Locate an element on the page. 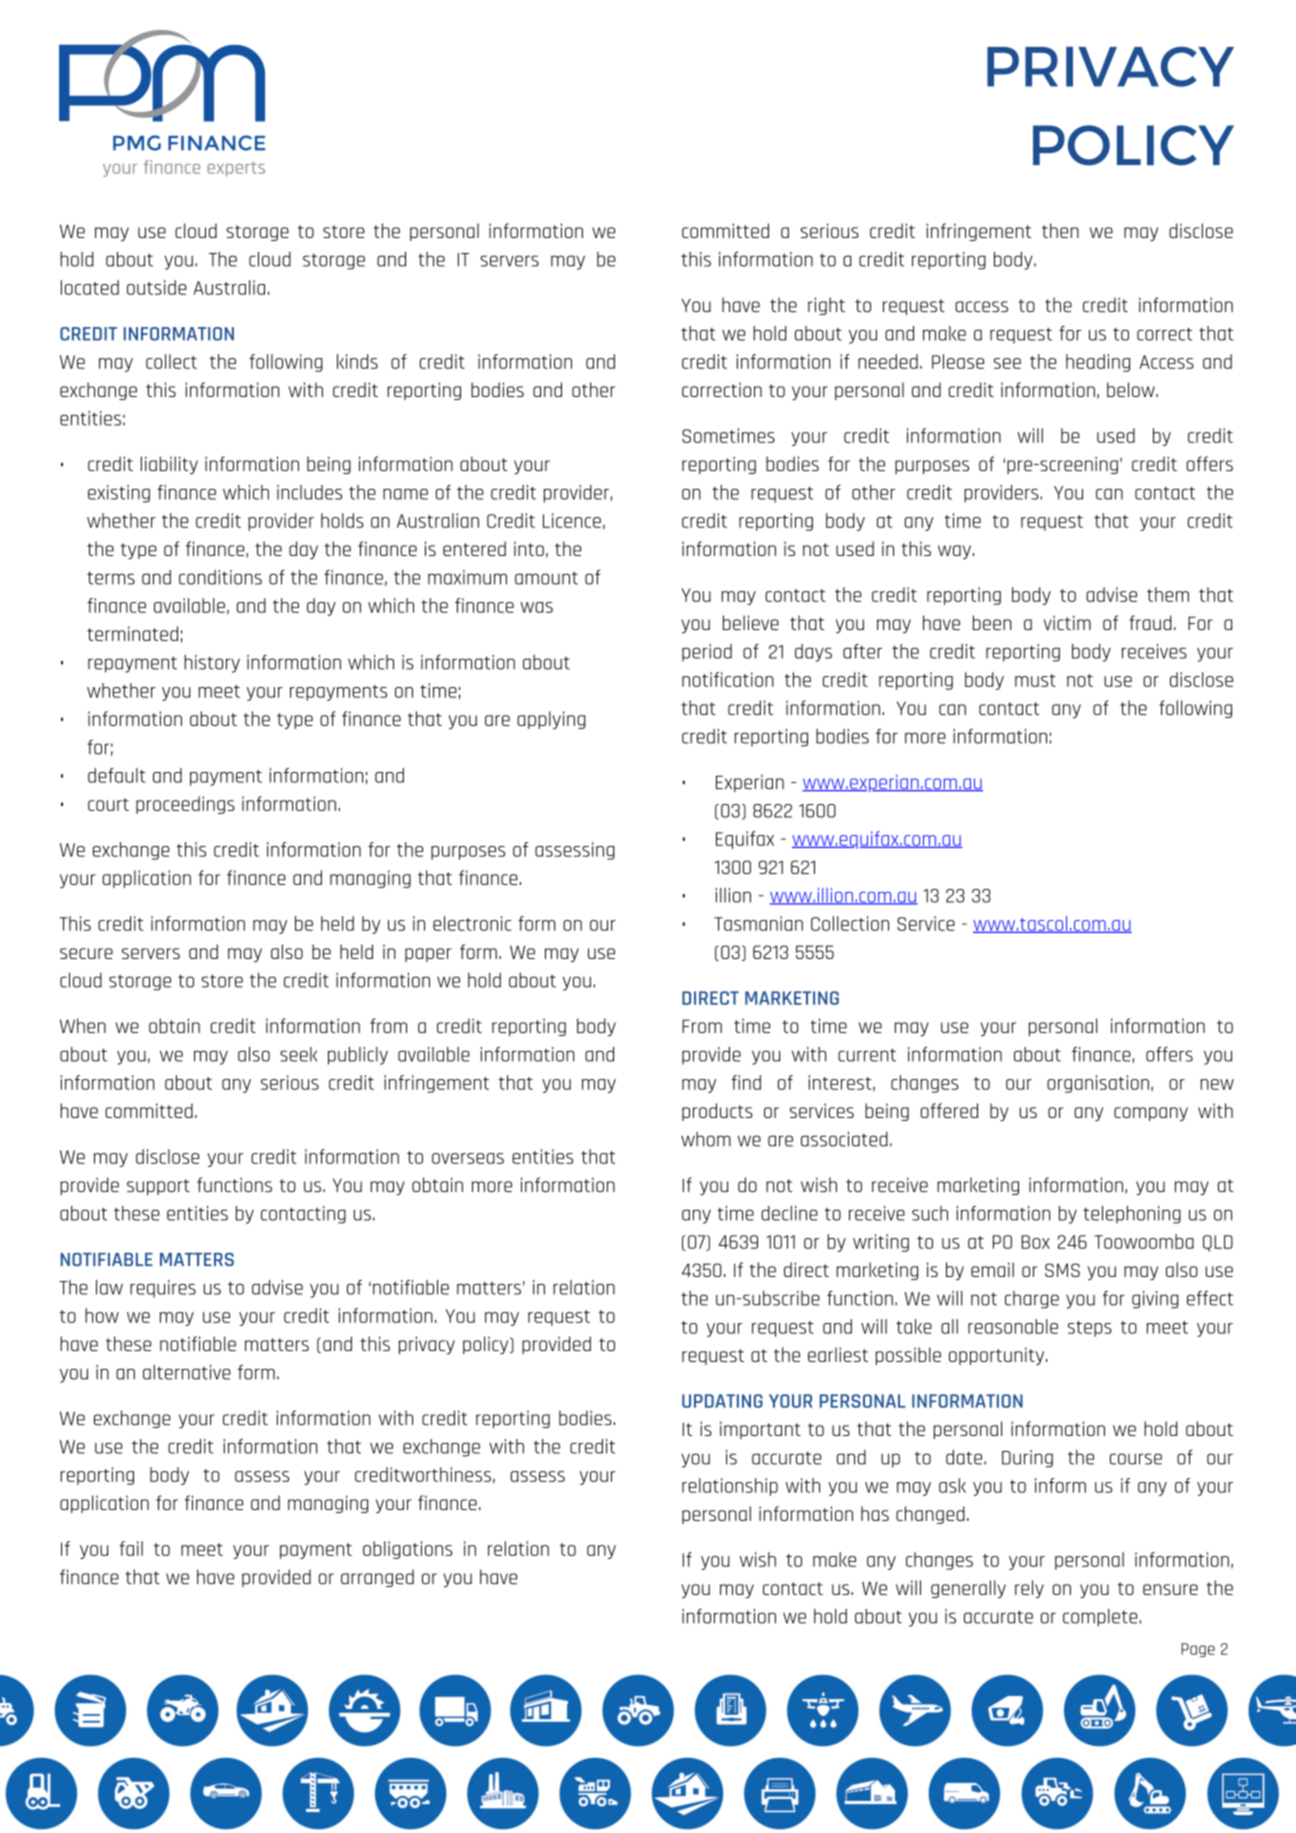 This page has height=1833, width=1296. secure is located at coordinates (86, 953).
